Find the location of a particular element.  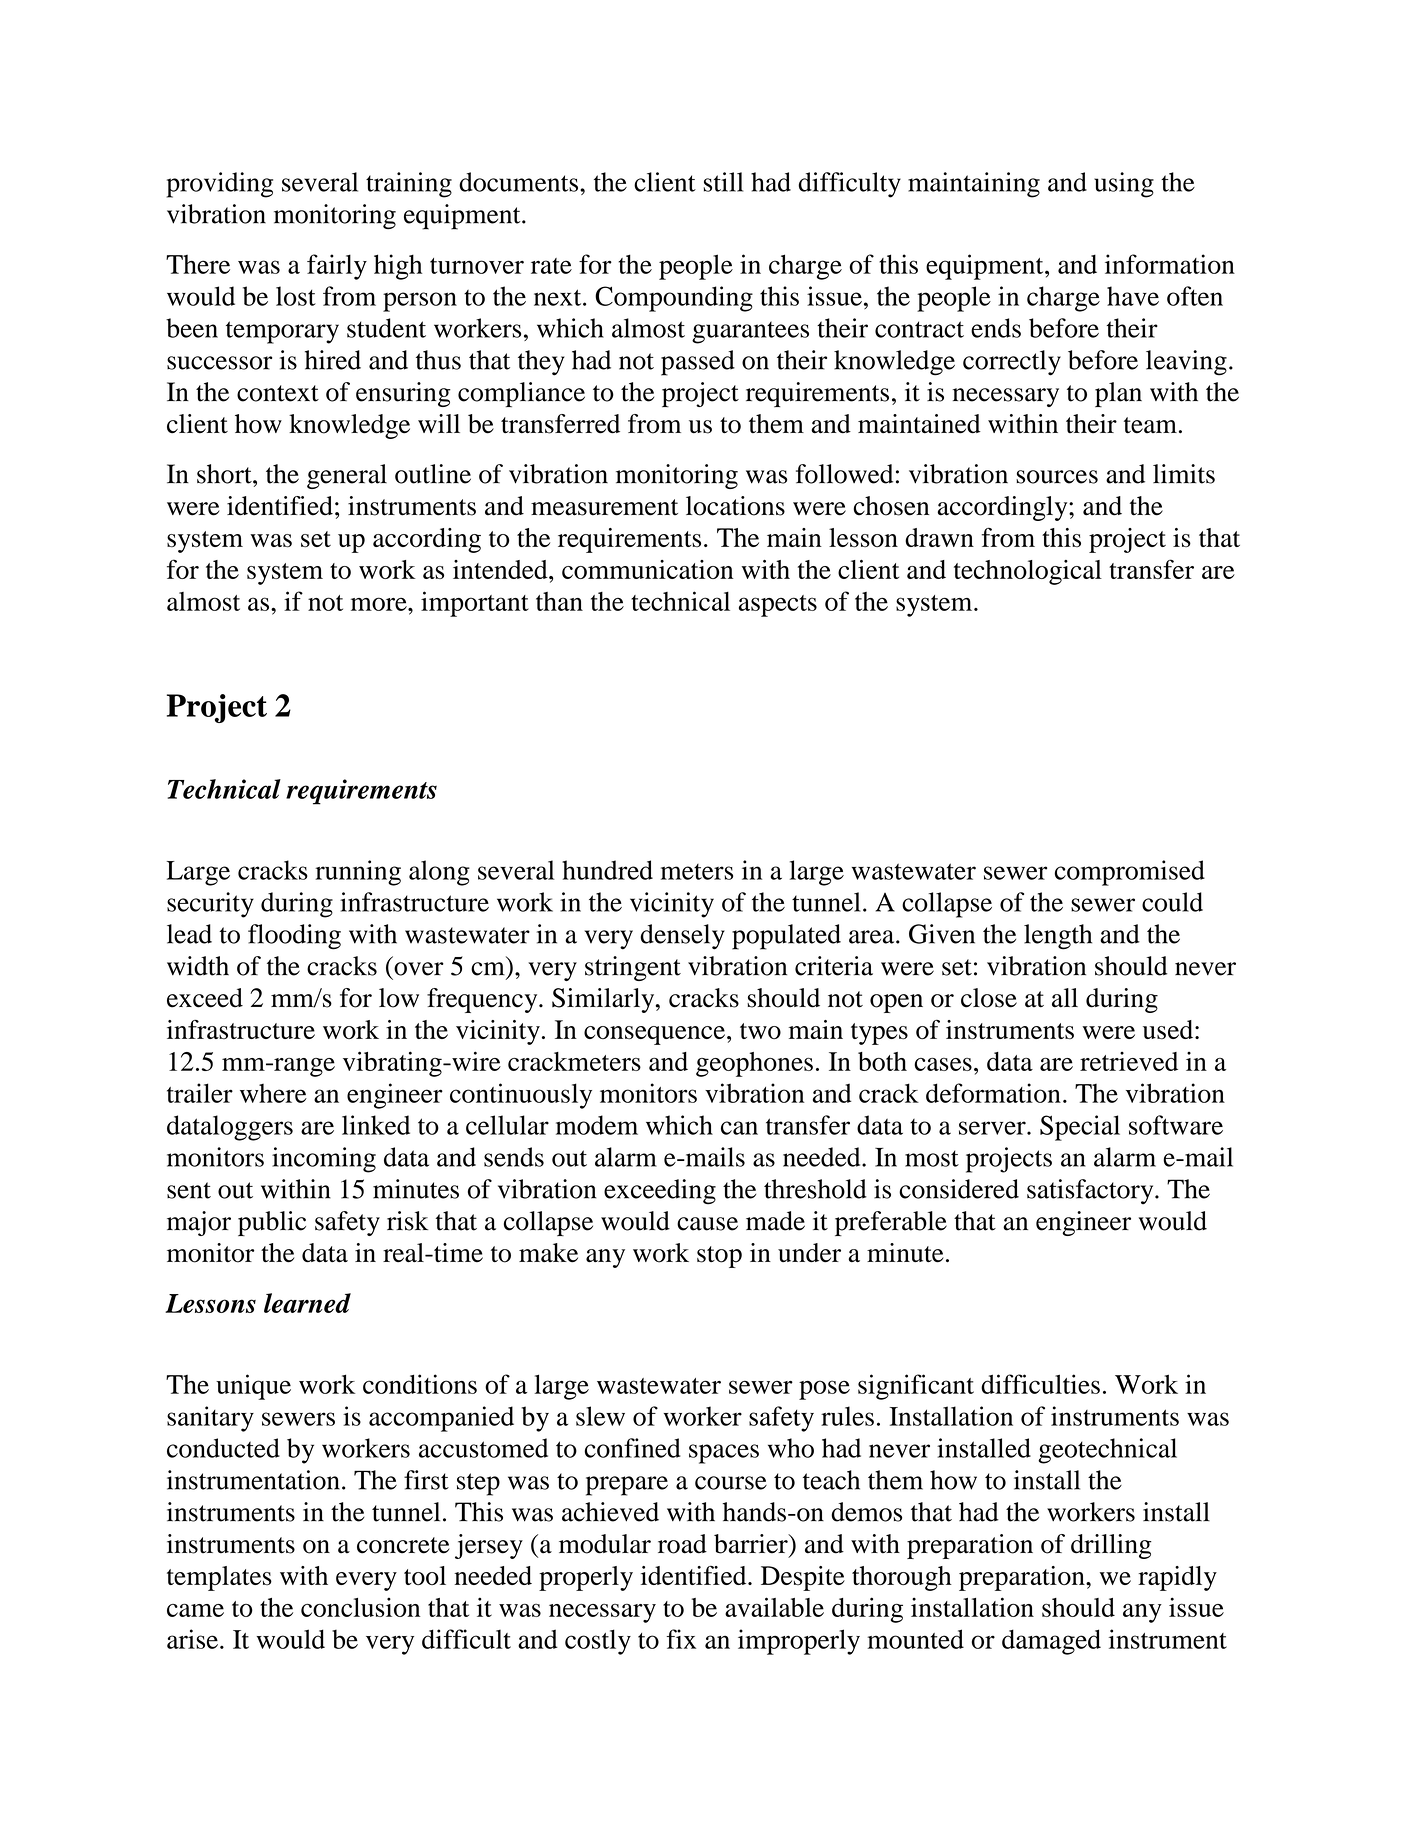

modem is located at coordinates (597, 1125).
